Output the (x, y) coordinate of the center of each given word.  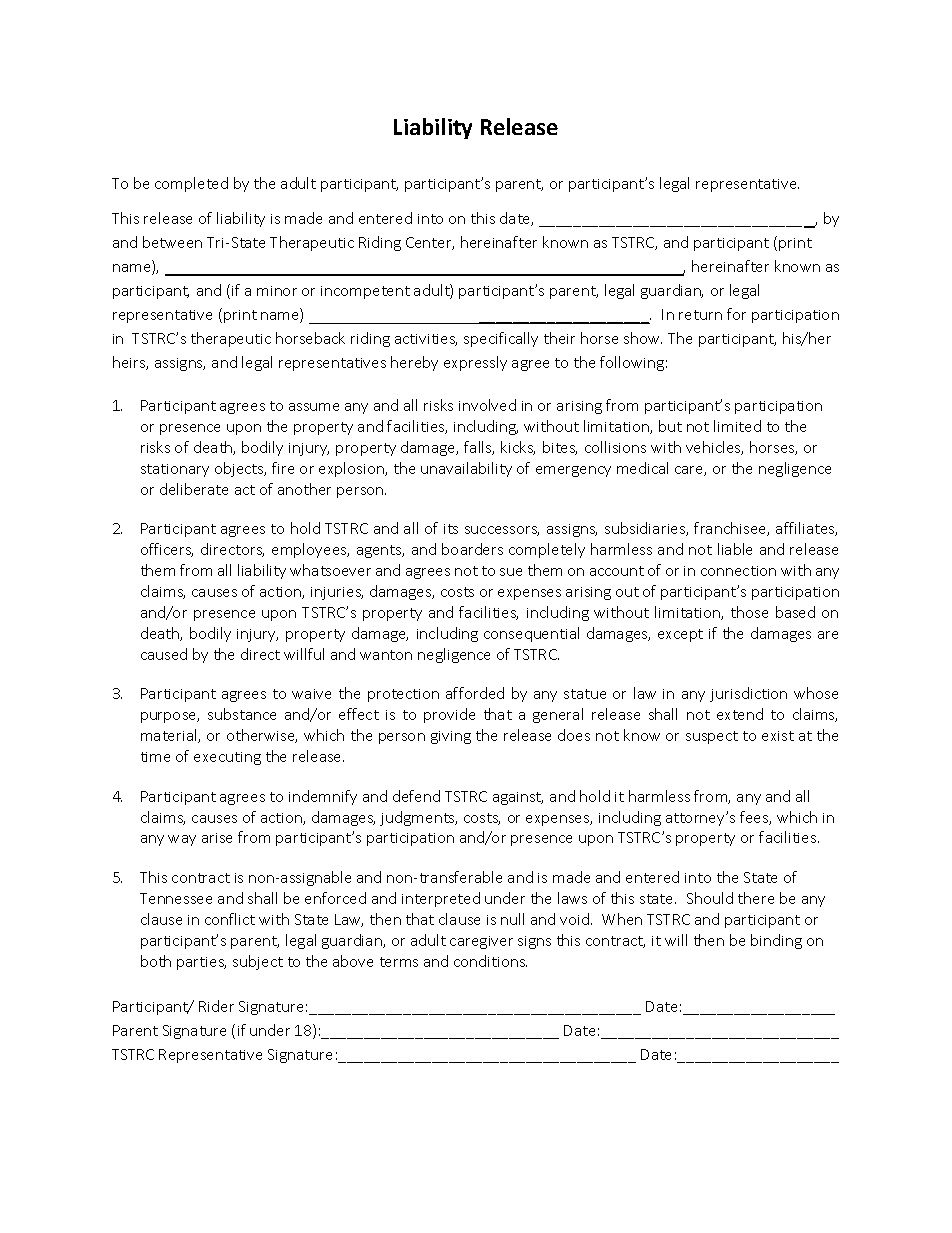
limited (737, 426)
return (700, 315)
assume (314, 407)
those (749, 612)
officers (167, 550)
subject (258, 962)
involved (487, 405)
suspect (712, 737)
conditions (490, 961)
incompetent (365, 292)
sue (511, 572)
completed (191, 184)
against (518, 798)
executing (227, 758)
